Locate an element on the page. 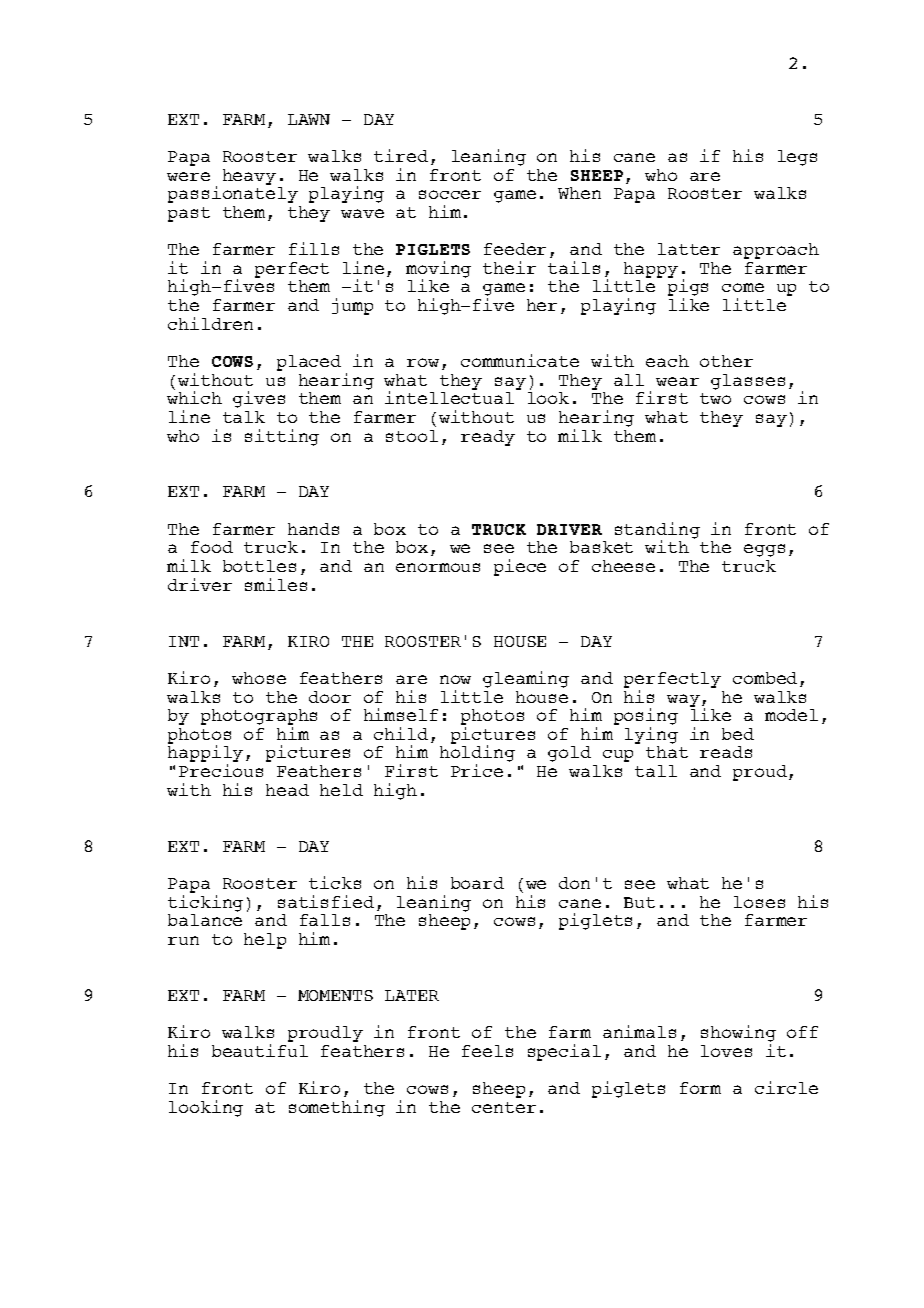 Image resolution: width=924 pixels, height=1308 pixels. beautiful is located at coordinates (260, 1050).
